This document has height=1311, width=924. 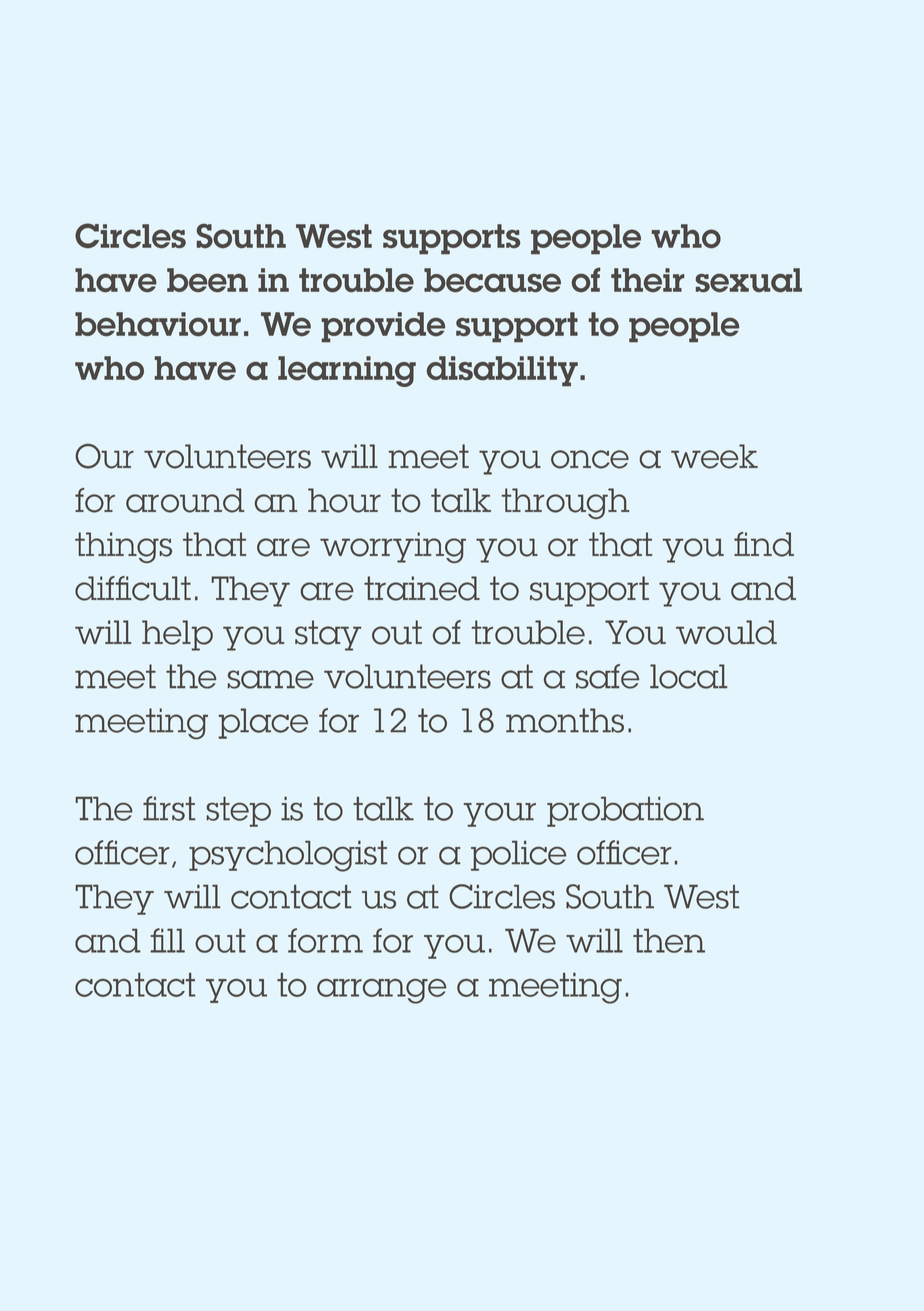 I want to click on their, so click(x=647, y=280).
